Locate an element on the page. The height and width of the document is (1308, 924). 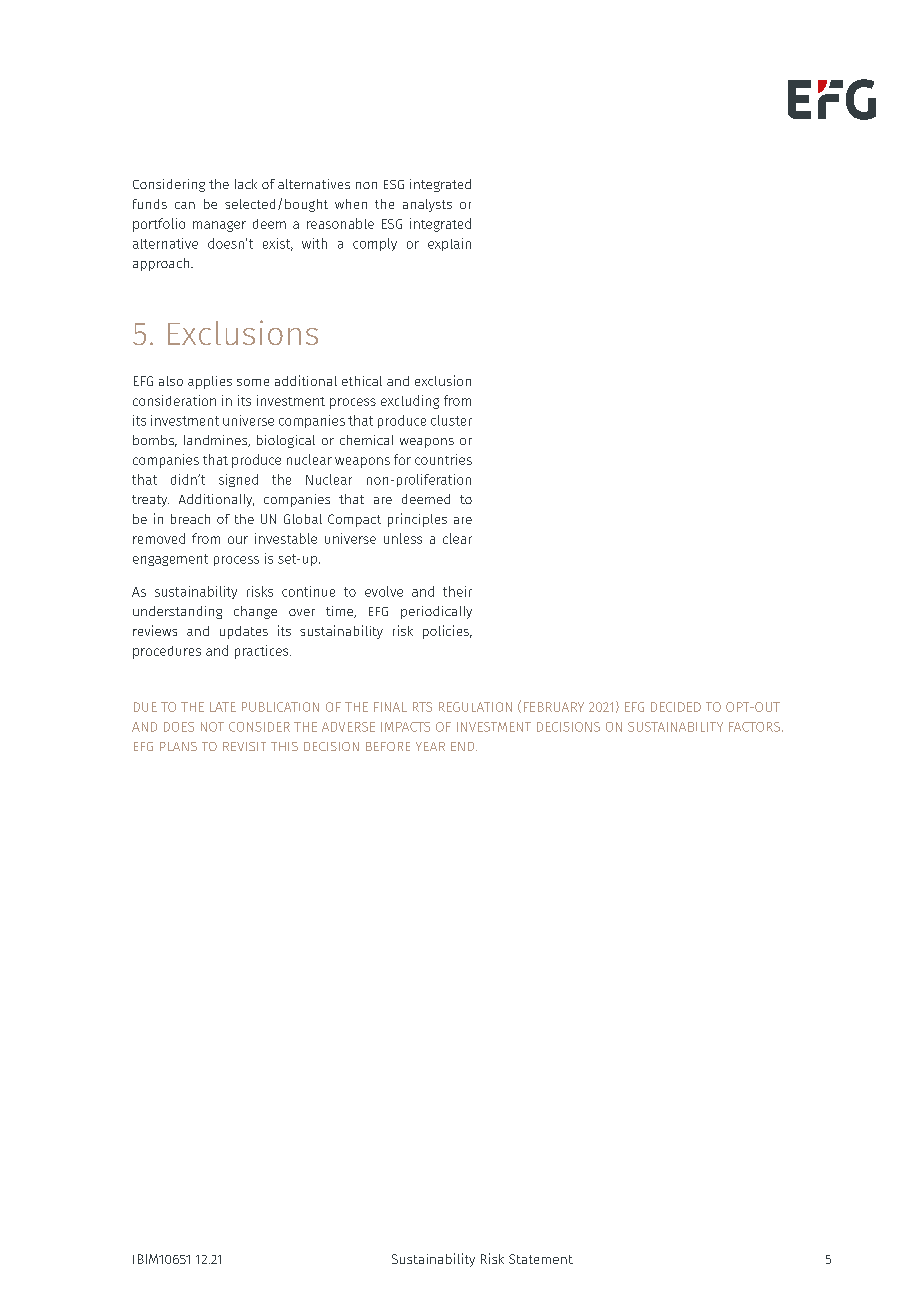
REGULATION is located at coordinates (475, 707).
